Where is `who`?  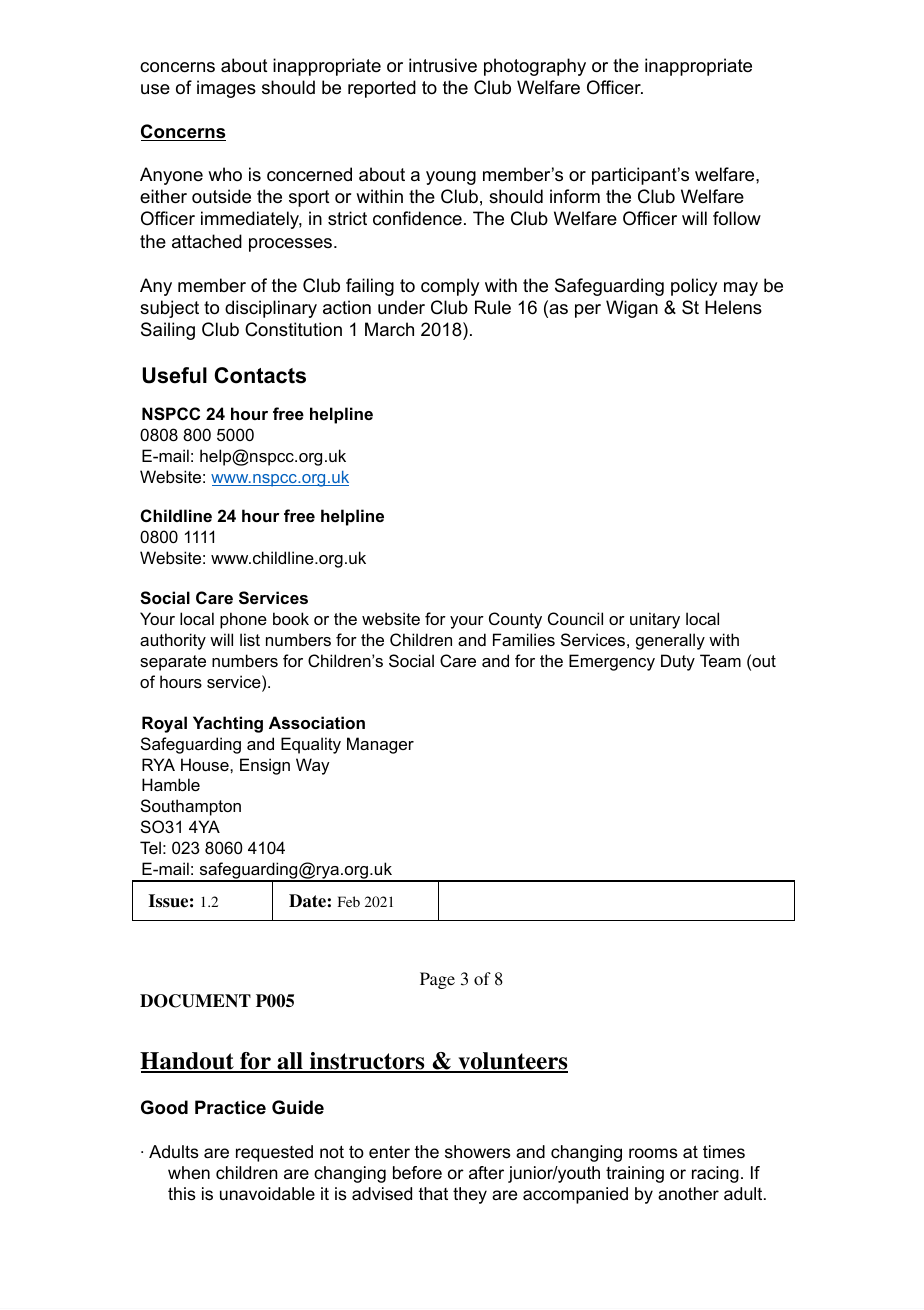
who is located at coordinates (225, 174).
